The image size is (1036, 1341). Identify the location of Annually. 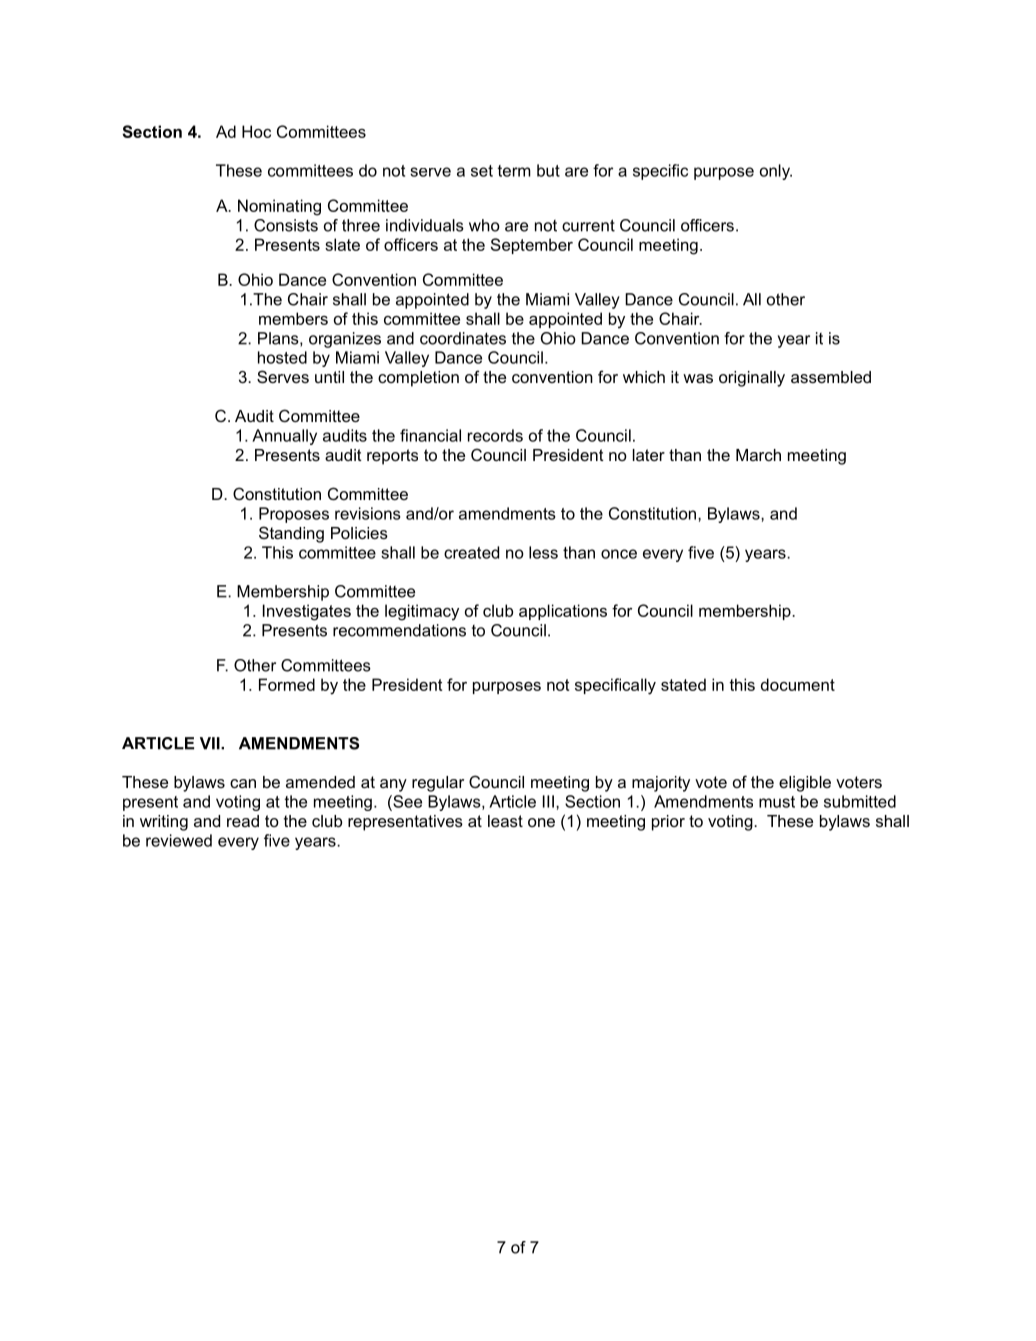
(284, 437).
